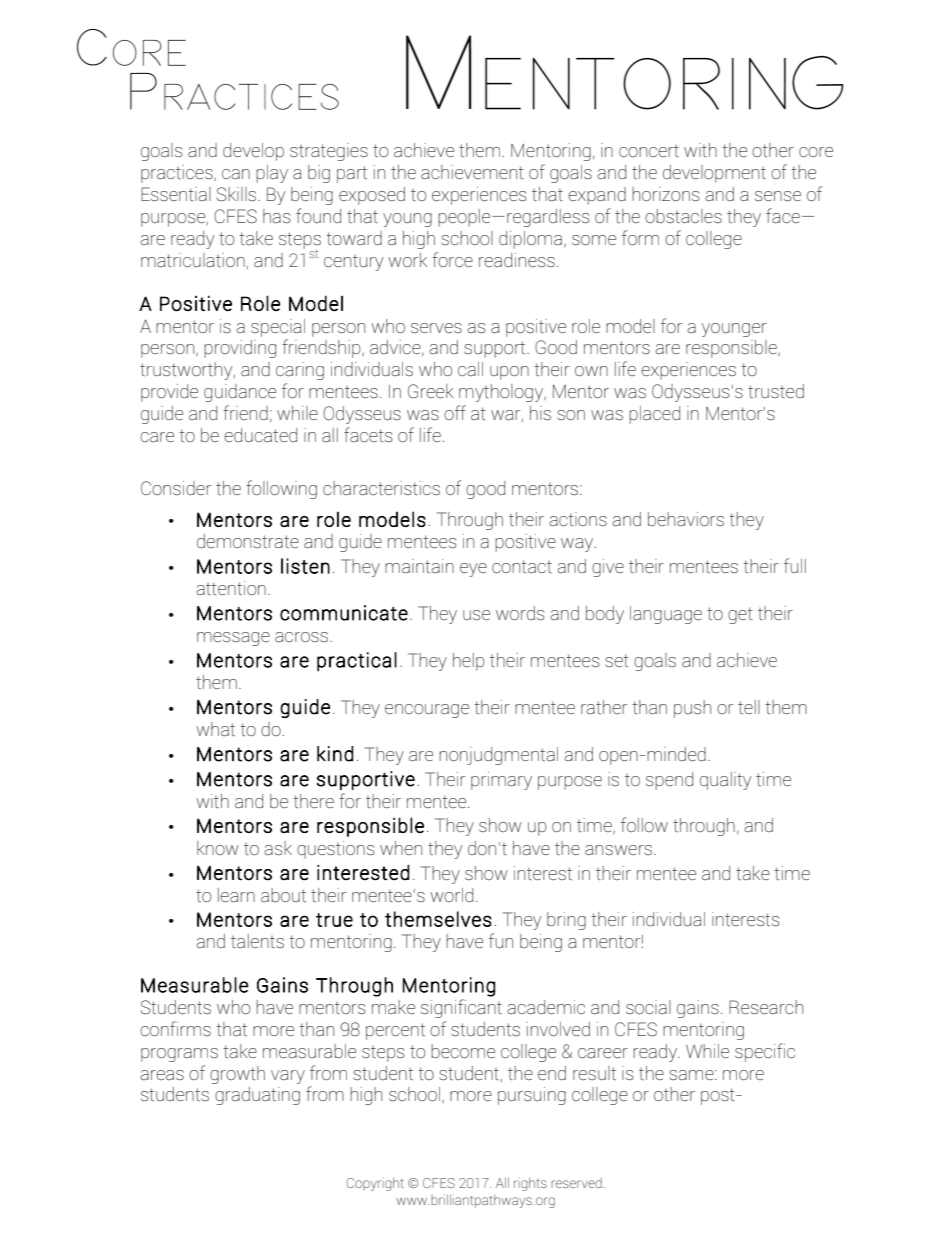 Image resolution: width=952 pixels, height=1233 pixels. I want to click on sense, so click(778, 196).
